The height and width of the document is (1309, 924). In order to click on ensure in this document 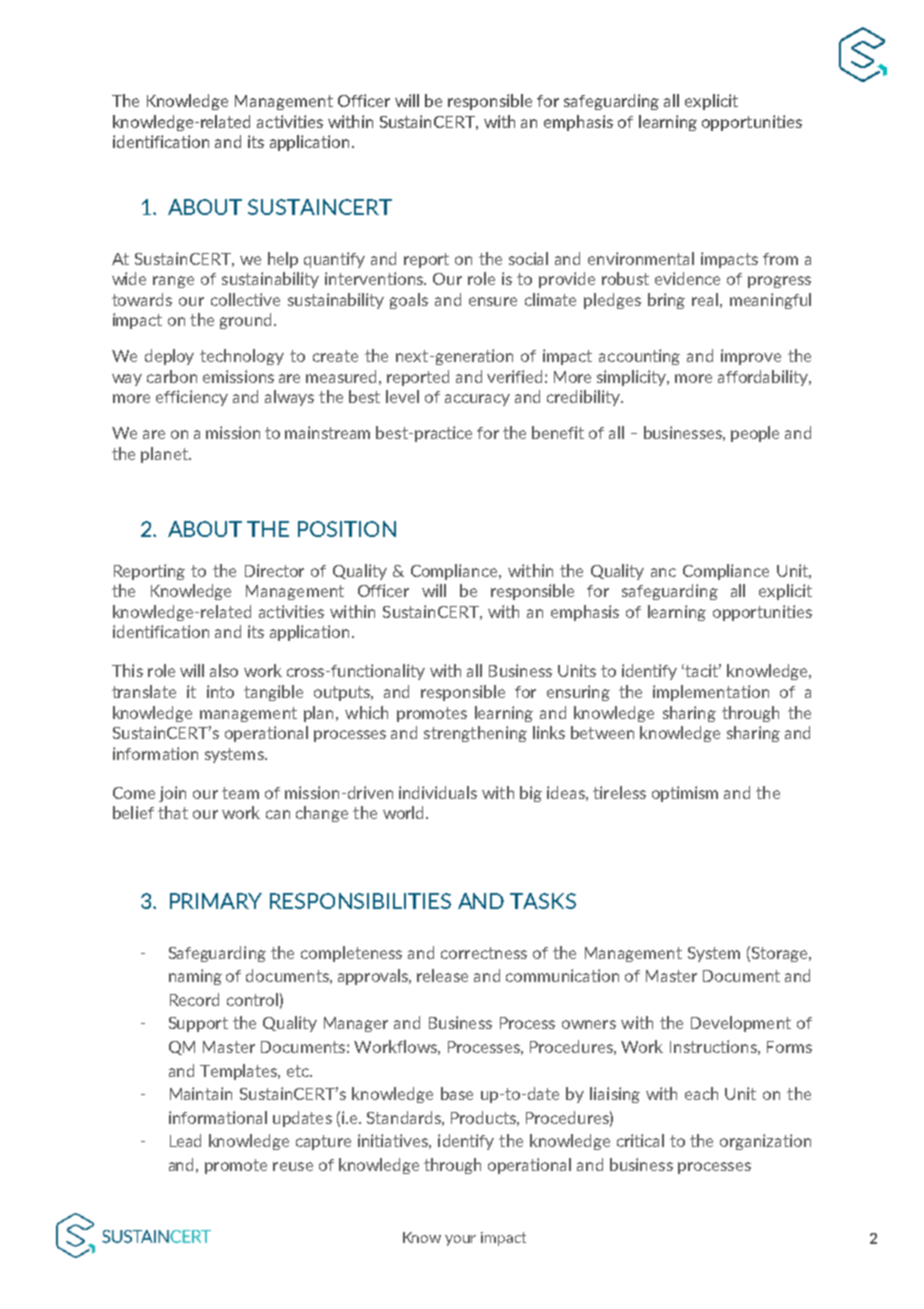, I will do `click(493, 301)`.
